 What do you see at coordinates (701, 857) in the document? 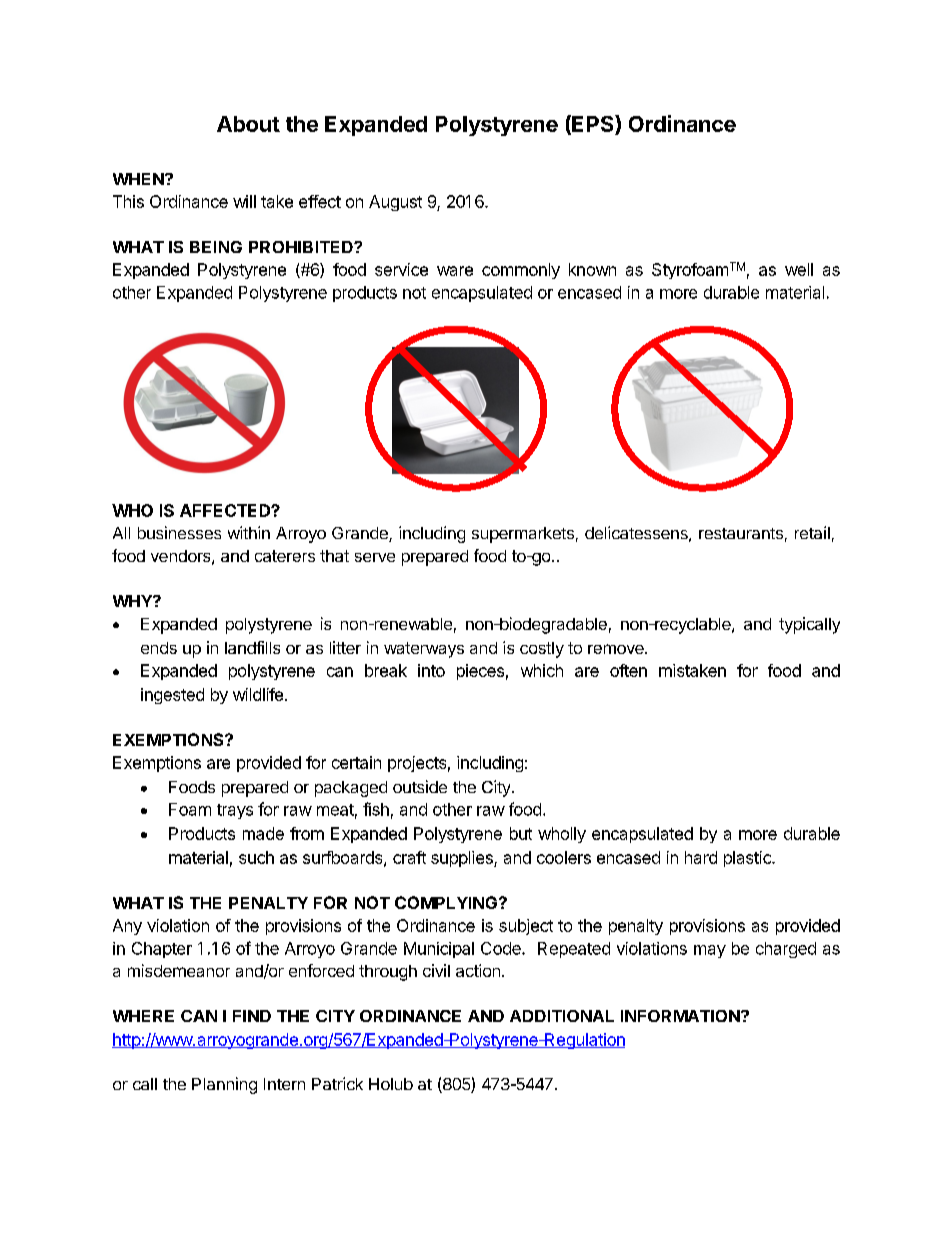
I see `hard` at bounding box center [701, 857].
